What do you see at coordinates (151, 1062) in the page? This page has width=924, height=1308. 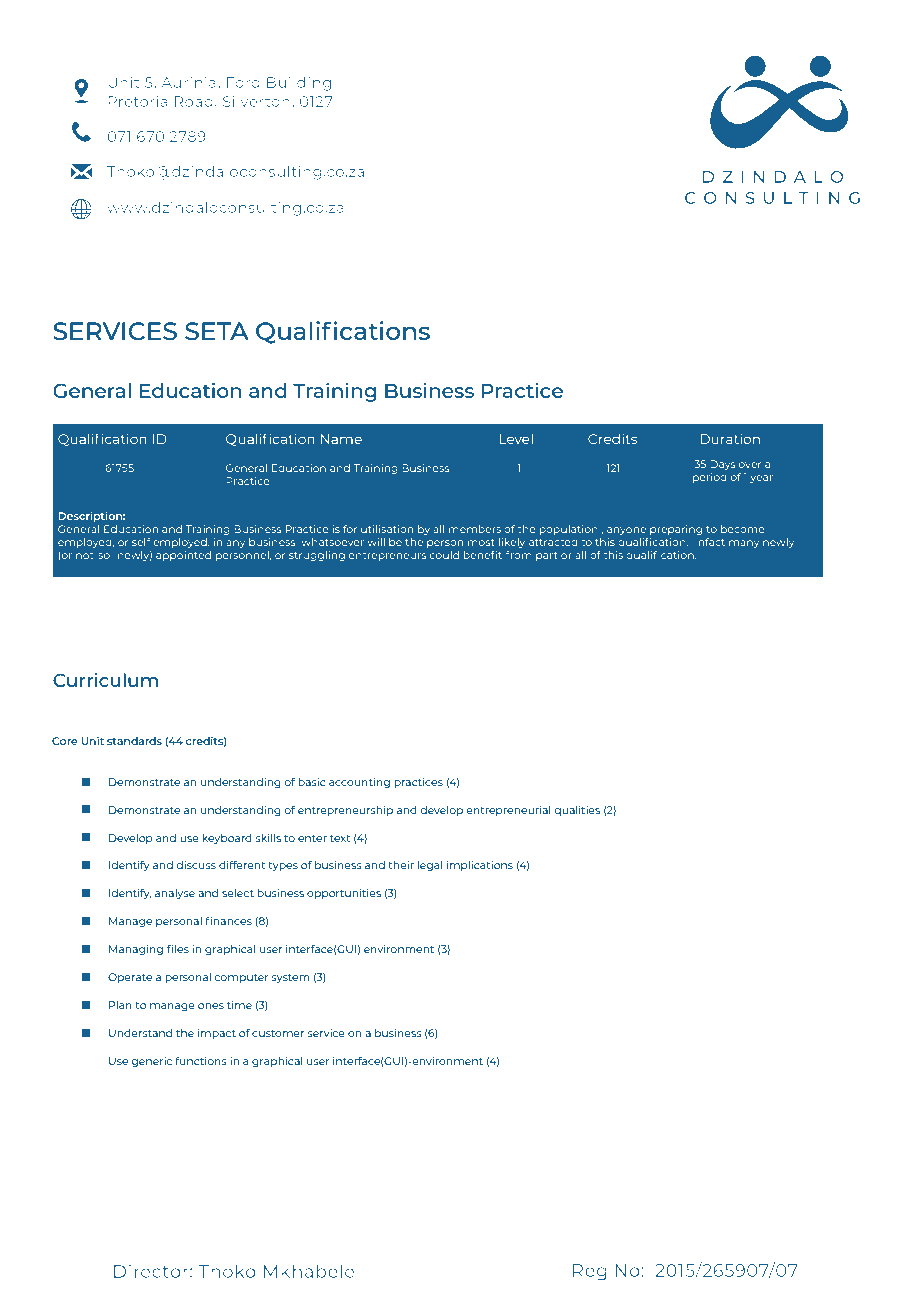 I see `generic` at bounding box center [151, 1062].
